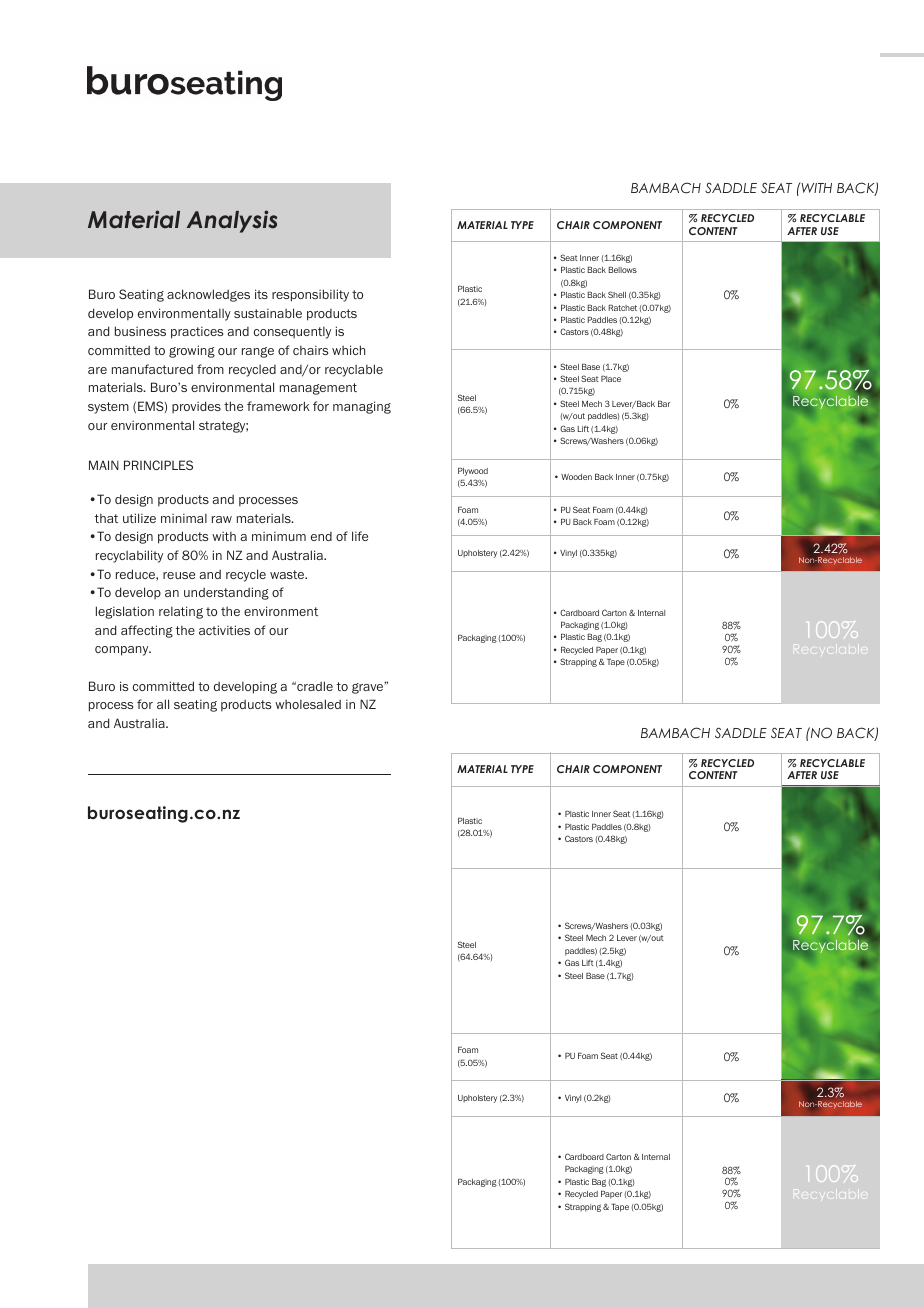  Describe the element at coordinates (360, 536) in the screenshot. I see `life` at that location.
